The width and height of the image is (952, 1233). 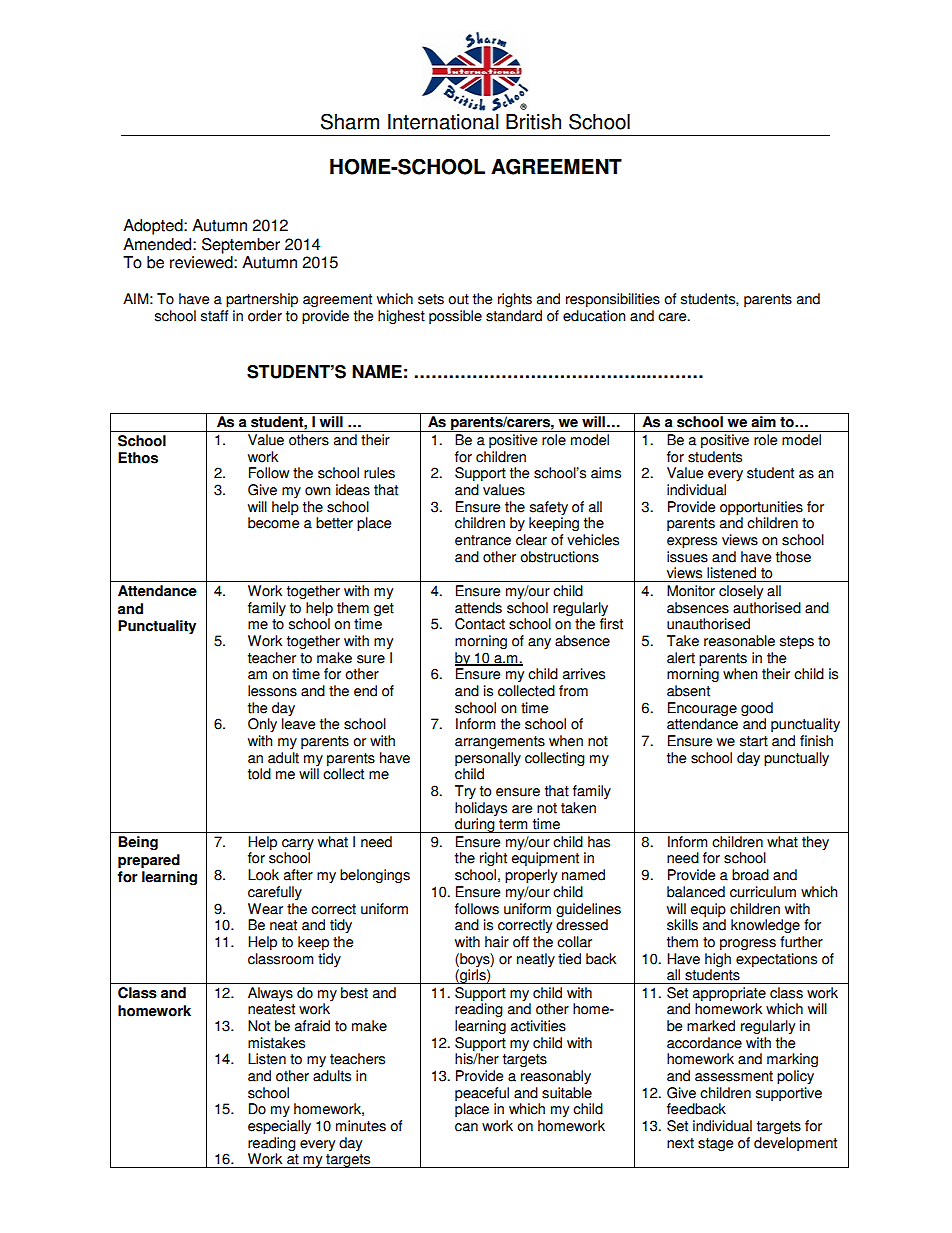 I want to click on Adopted, so click(x=154, y=227).
